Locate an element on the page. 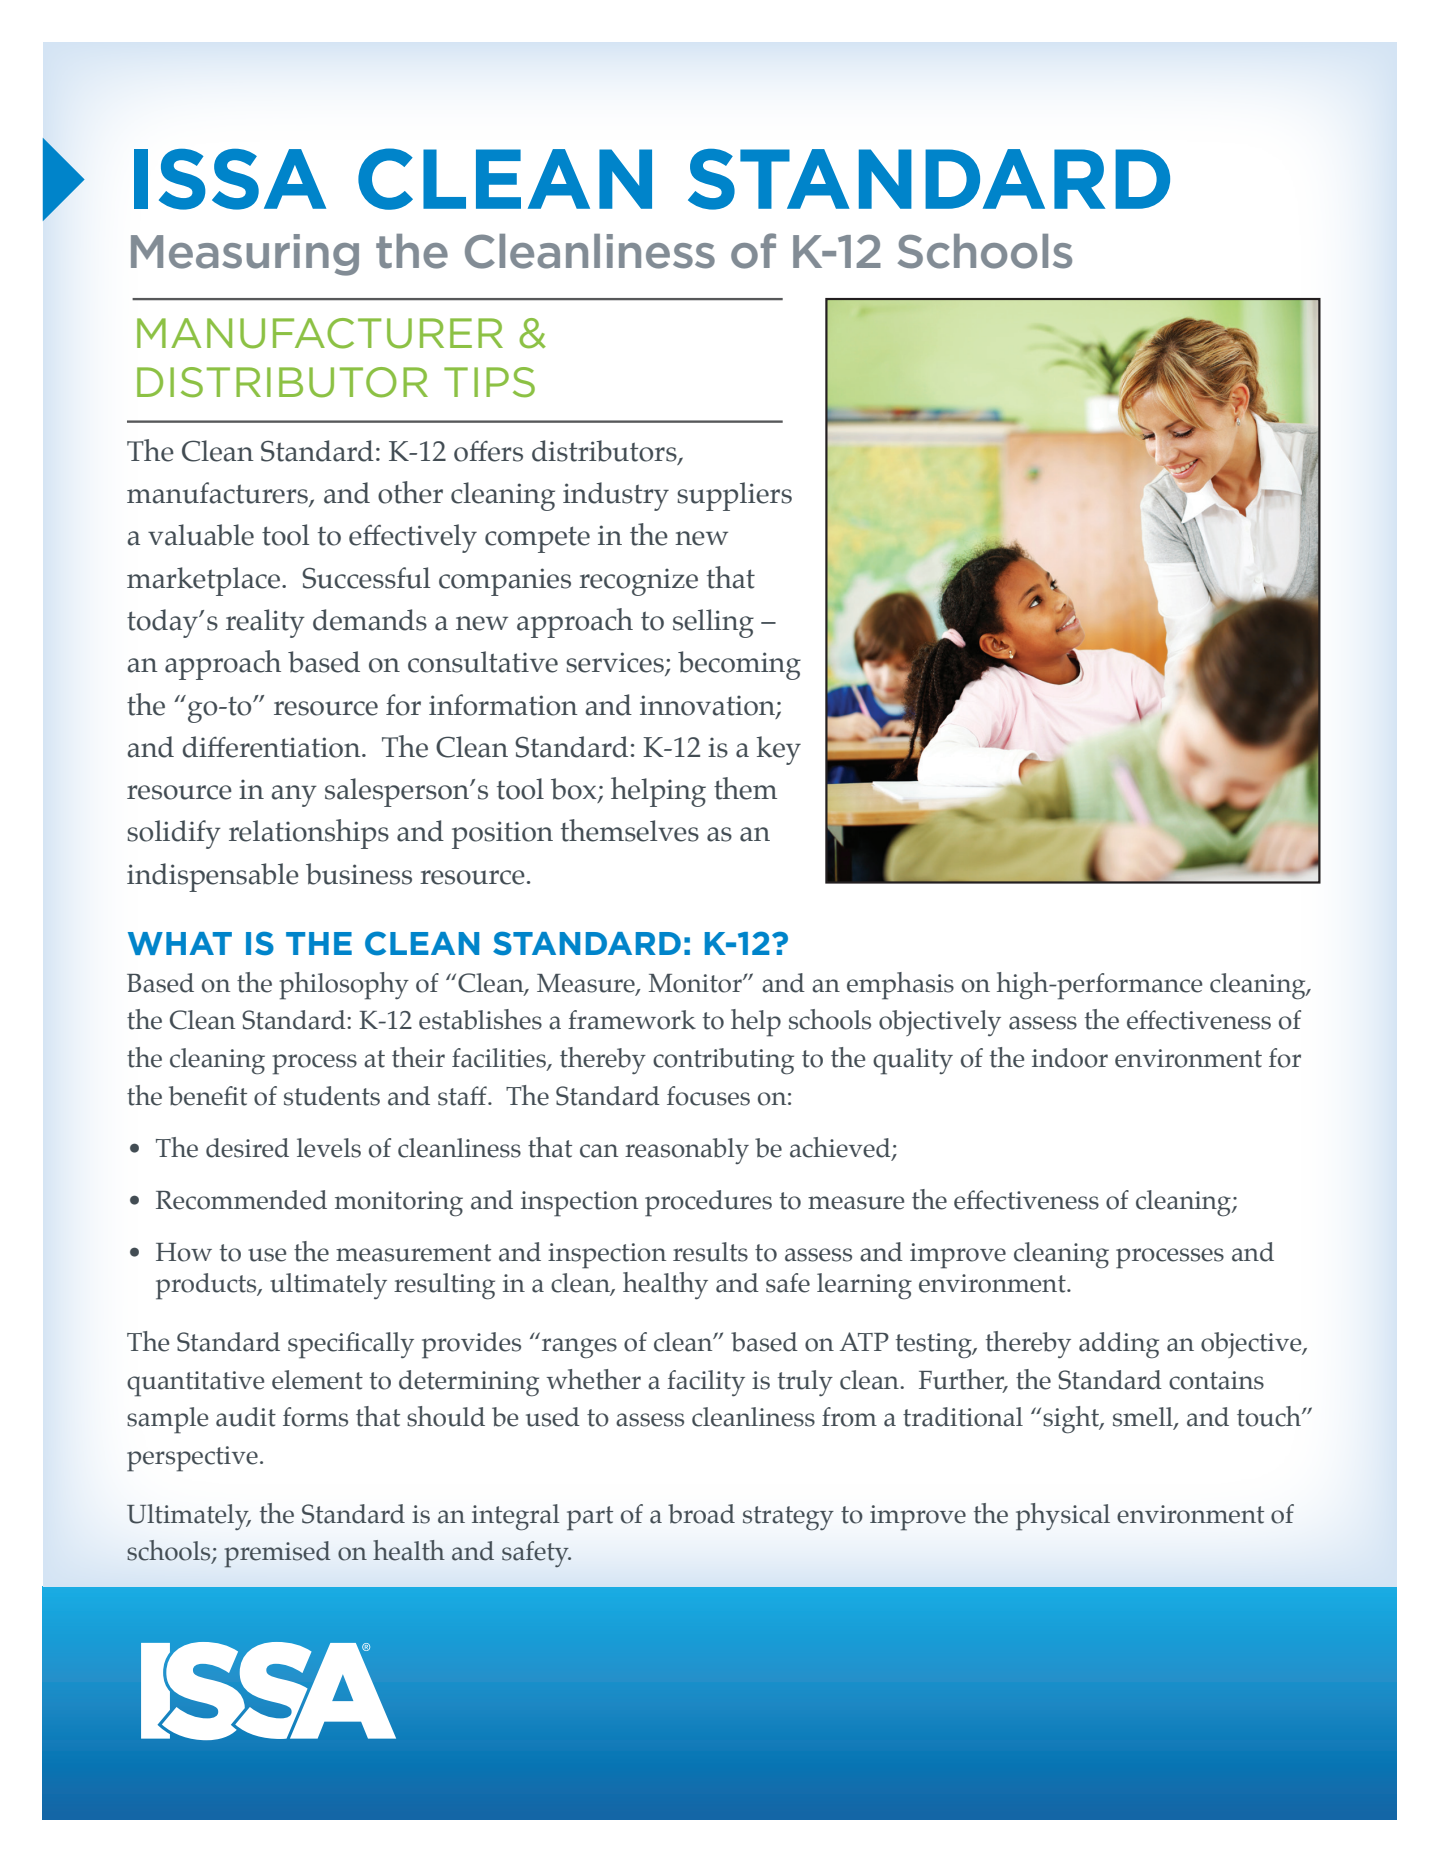  premised is located at coordinates (277, 1554).
